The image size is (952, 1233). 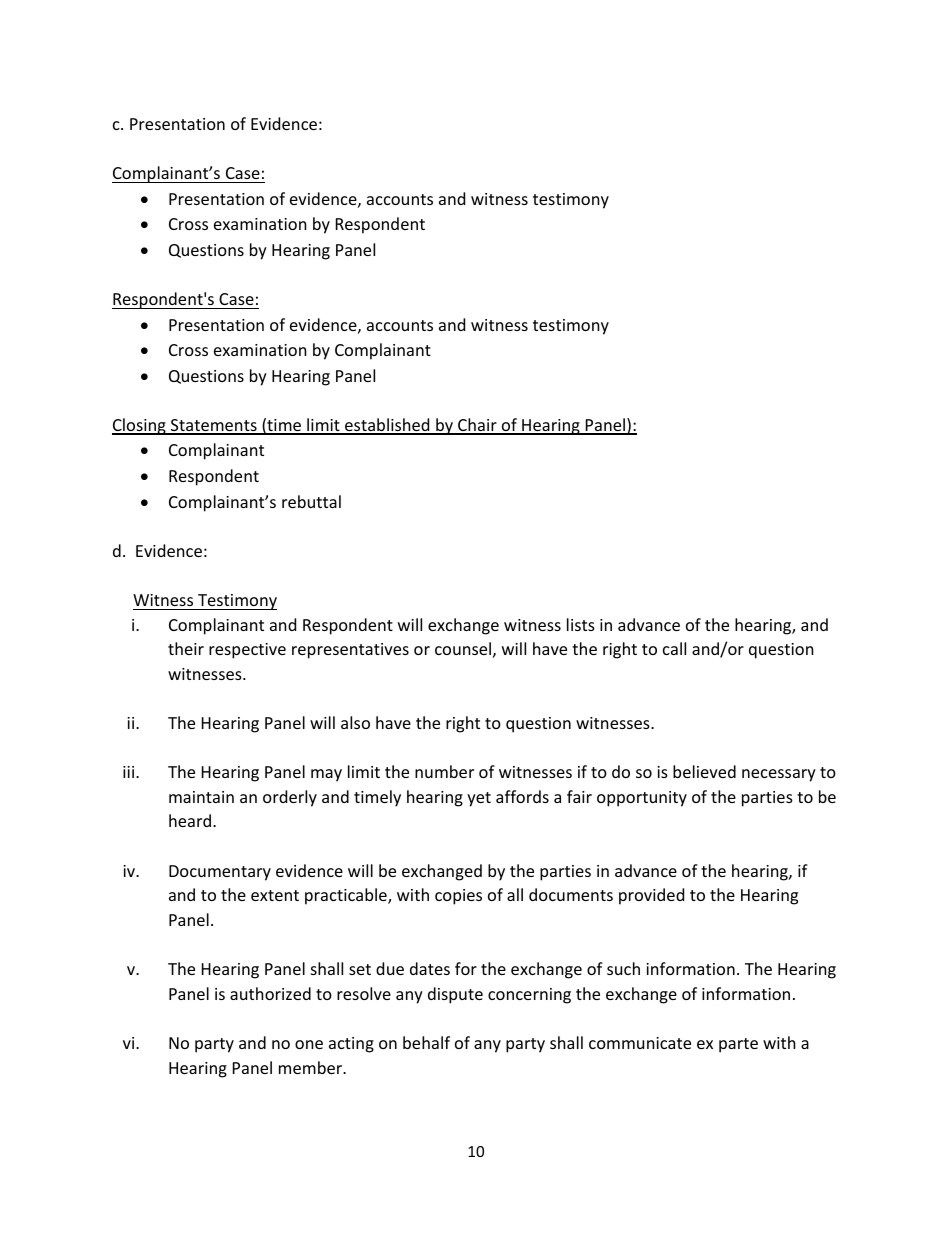 What do you see at coordinates (220, 873) in the screenshot?
I see `Documentary` at bounding box center [220, 873].
